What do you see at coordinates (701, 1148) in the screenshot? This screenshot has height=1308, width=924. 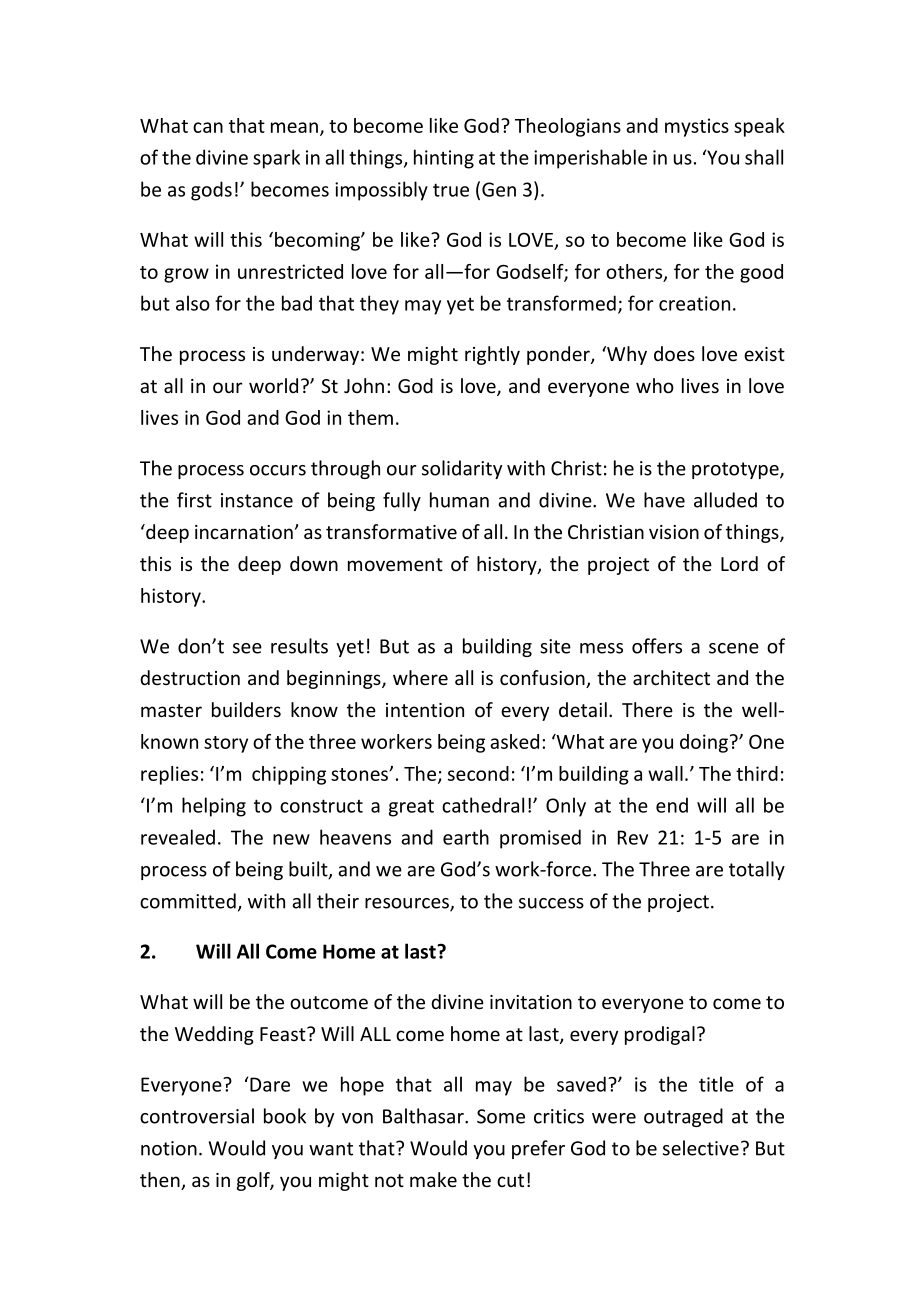 I see `selective` at bounding box center [701, 1148].
